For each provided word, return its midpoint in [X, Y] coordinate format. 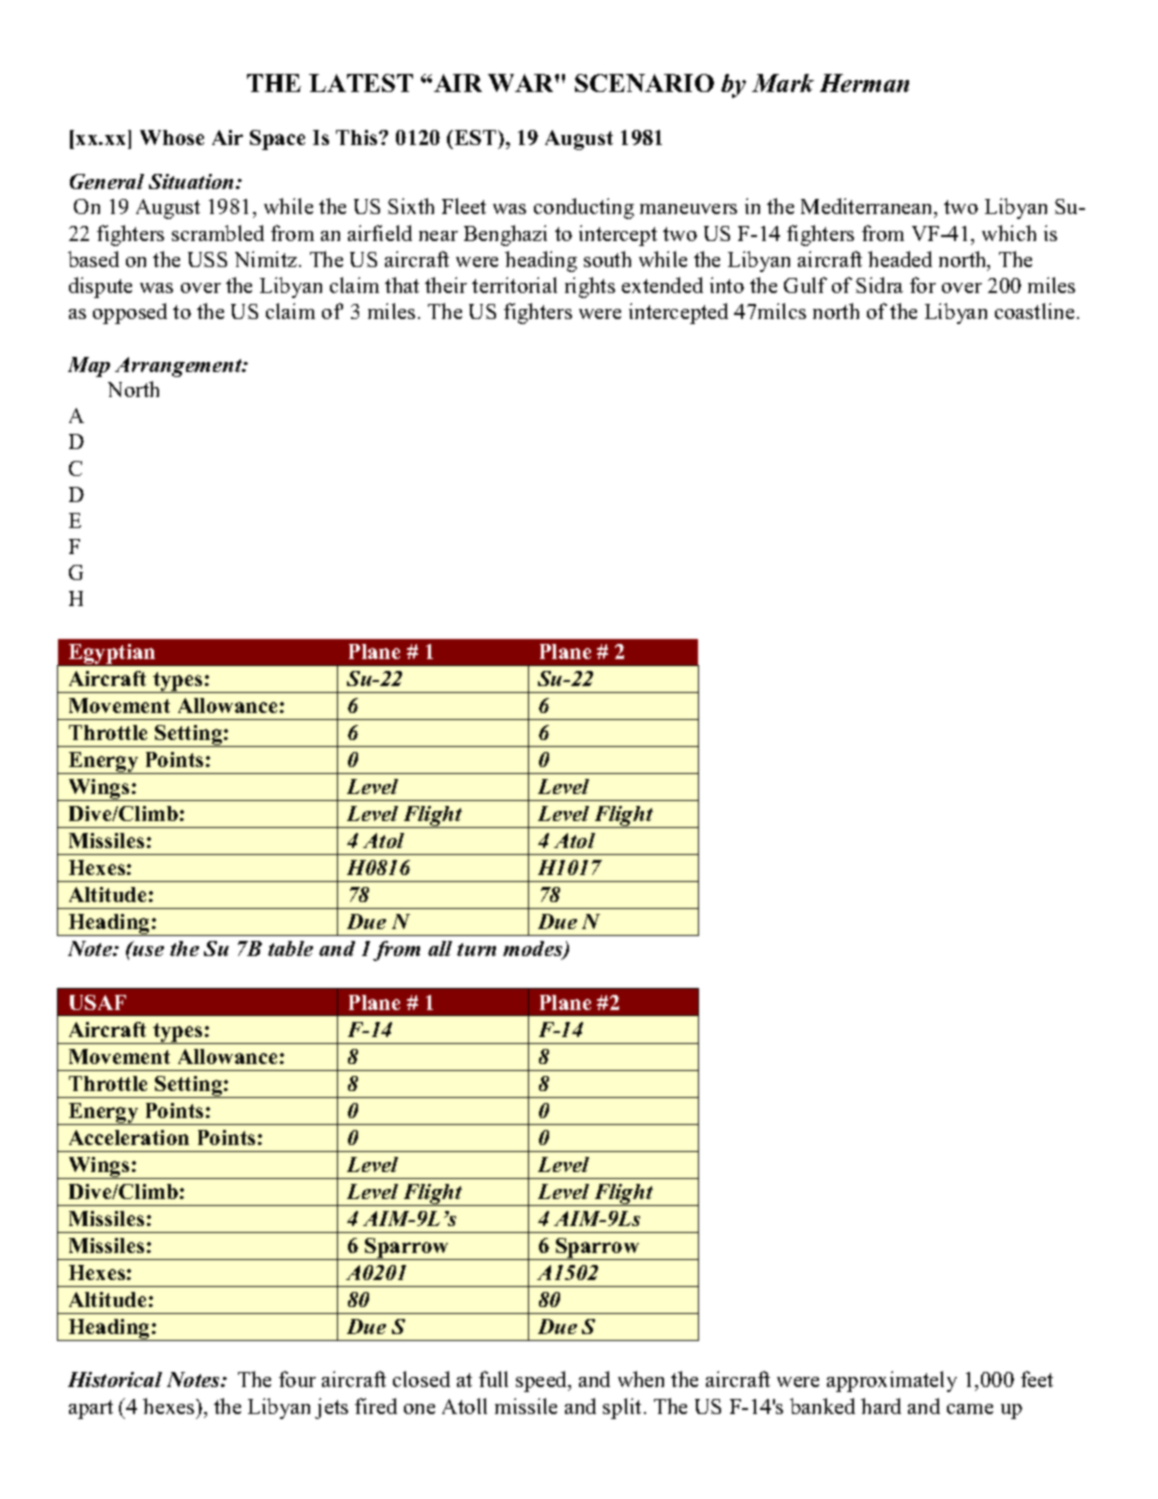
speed [543, 1381]
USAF [98, 1002]
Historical [115, 1379]
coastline [1034, 311]
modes [534, 950]
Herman [864, 83]
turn [476, 949]
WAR [522, 83]
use [147, 950]
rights [590, 287]
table [290, 948]
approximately [892, 1381]
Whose [172, 137]
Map [89, 367]
